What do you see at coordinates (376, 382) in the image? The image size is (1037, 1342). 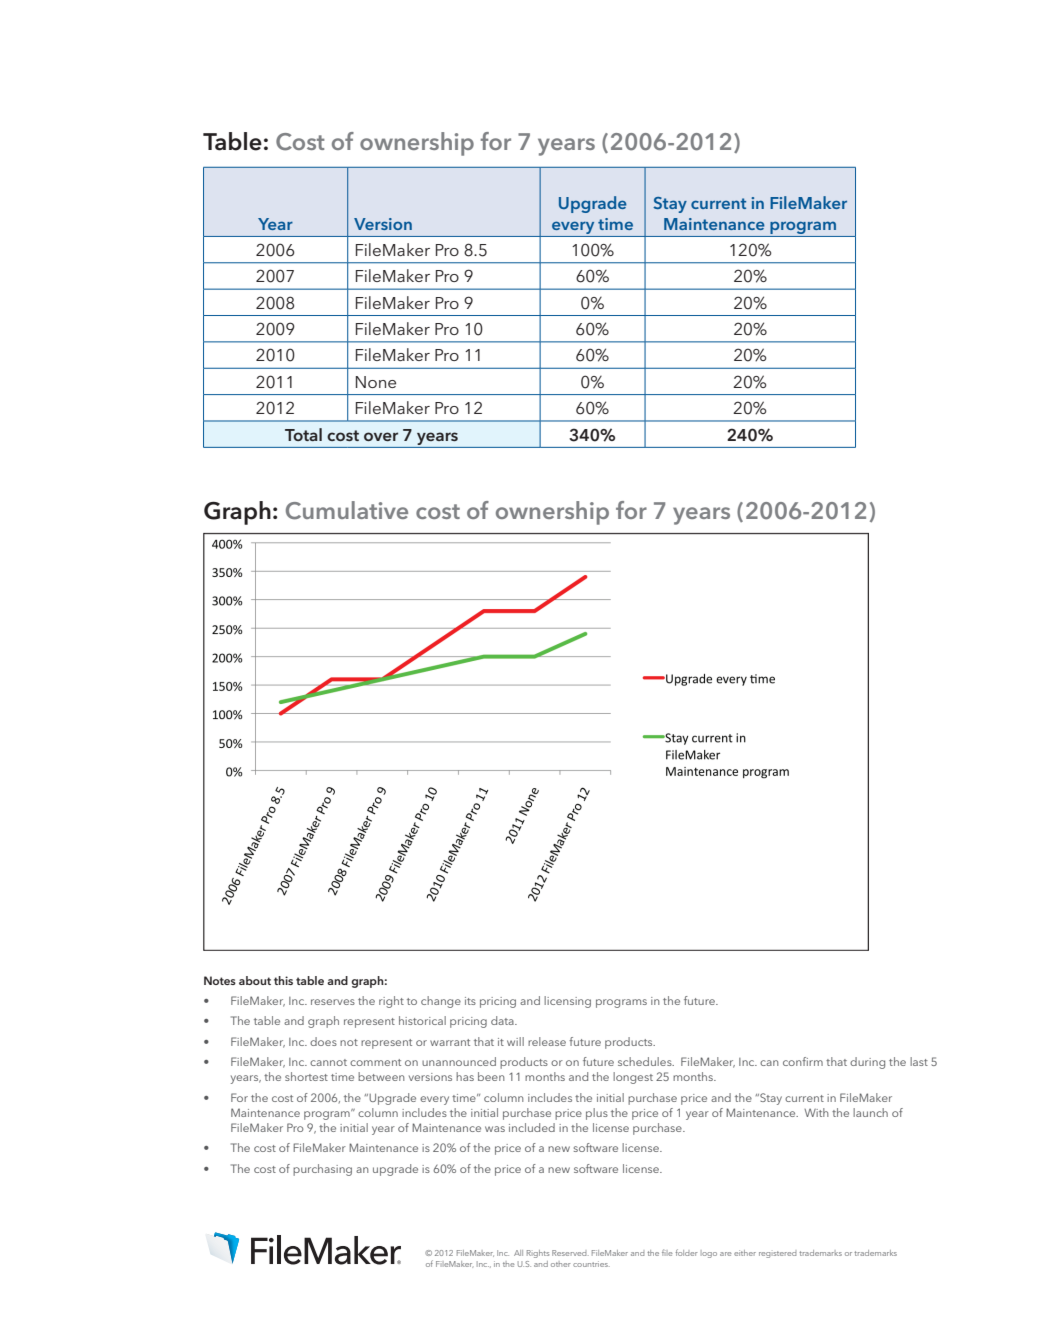 I see `None` at bounding box center [376, 382].
